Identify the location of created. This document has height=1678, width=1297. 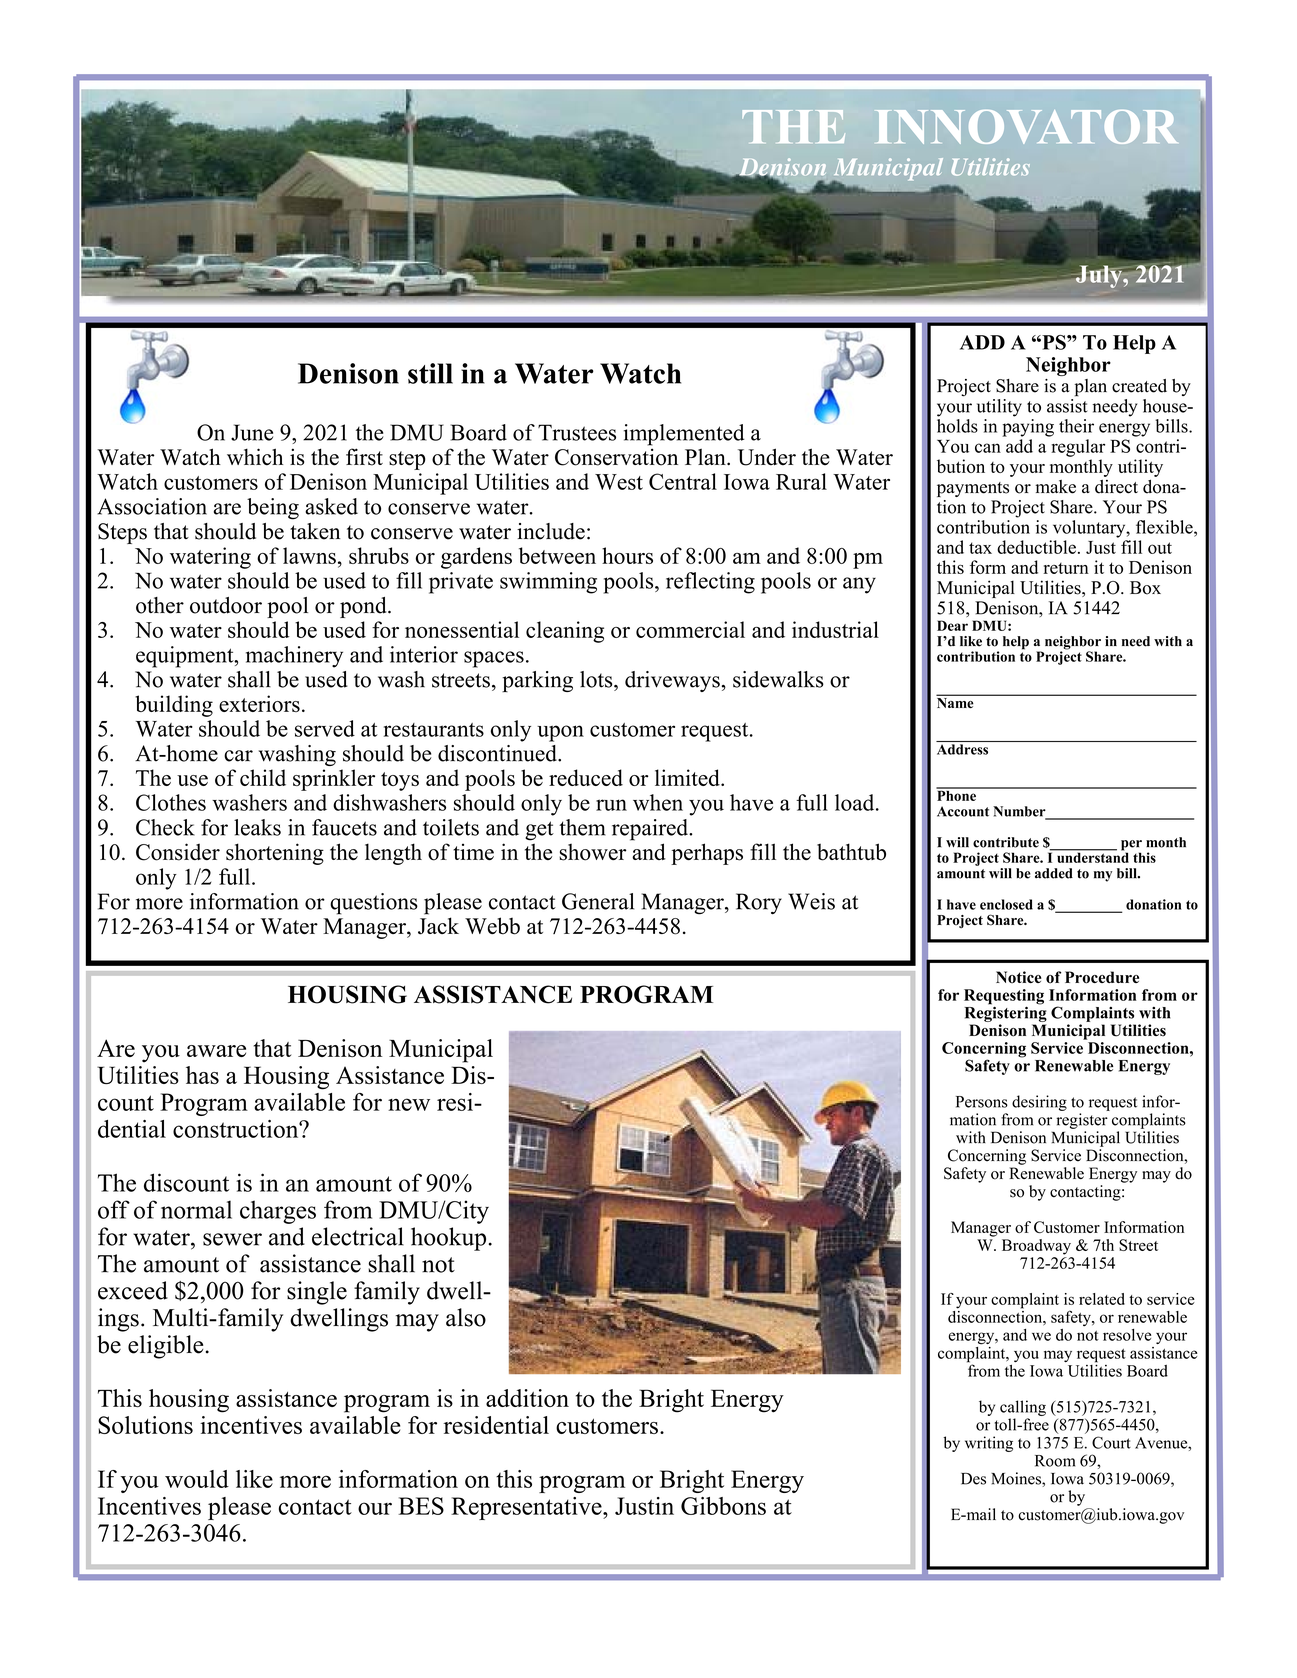
(1139, 386).
